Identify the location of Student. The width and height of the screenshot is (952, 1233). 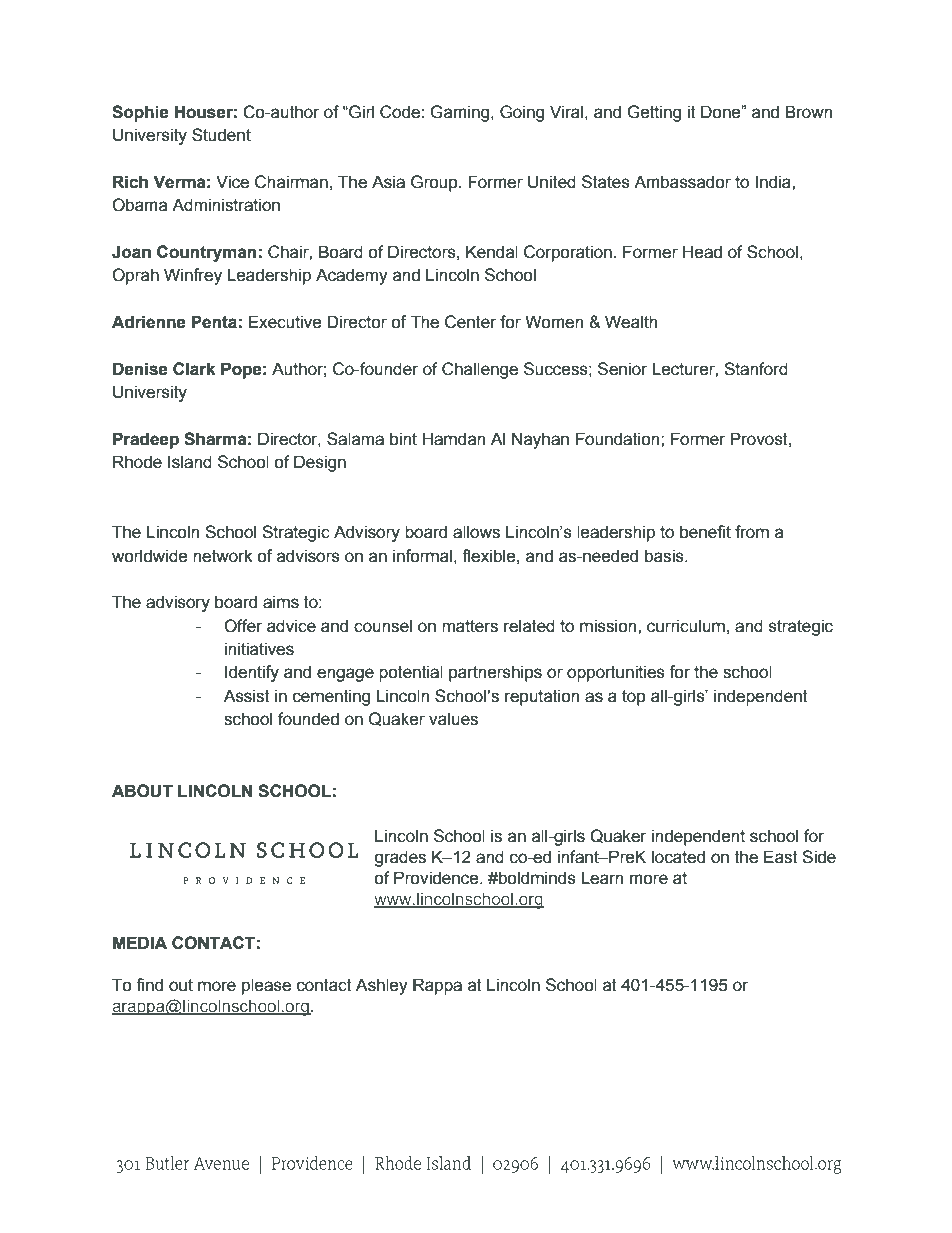
(221, 135).
